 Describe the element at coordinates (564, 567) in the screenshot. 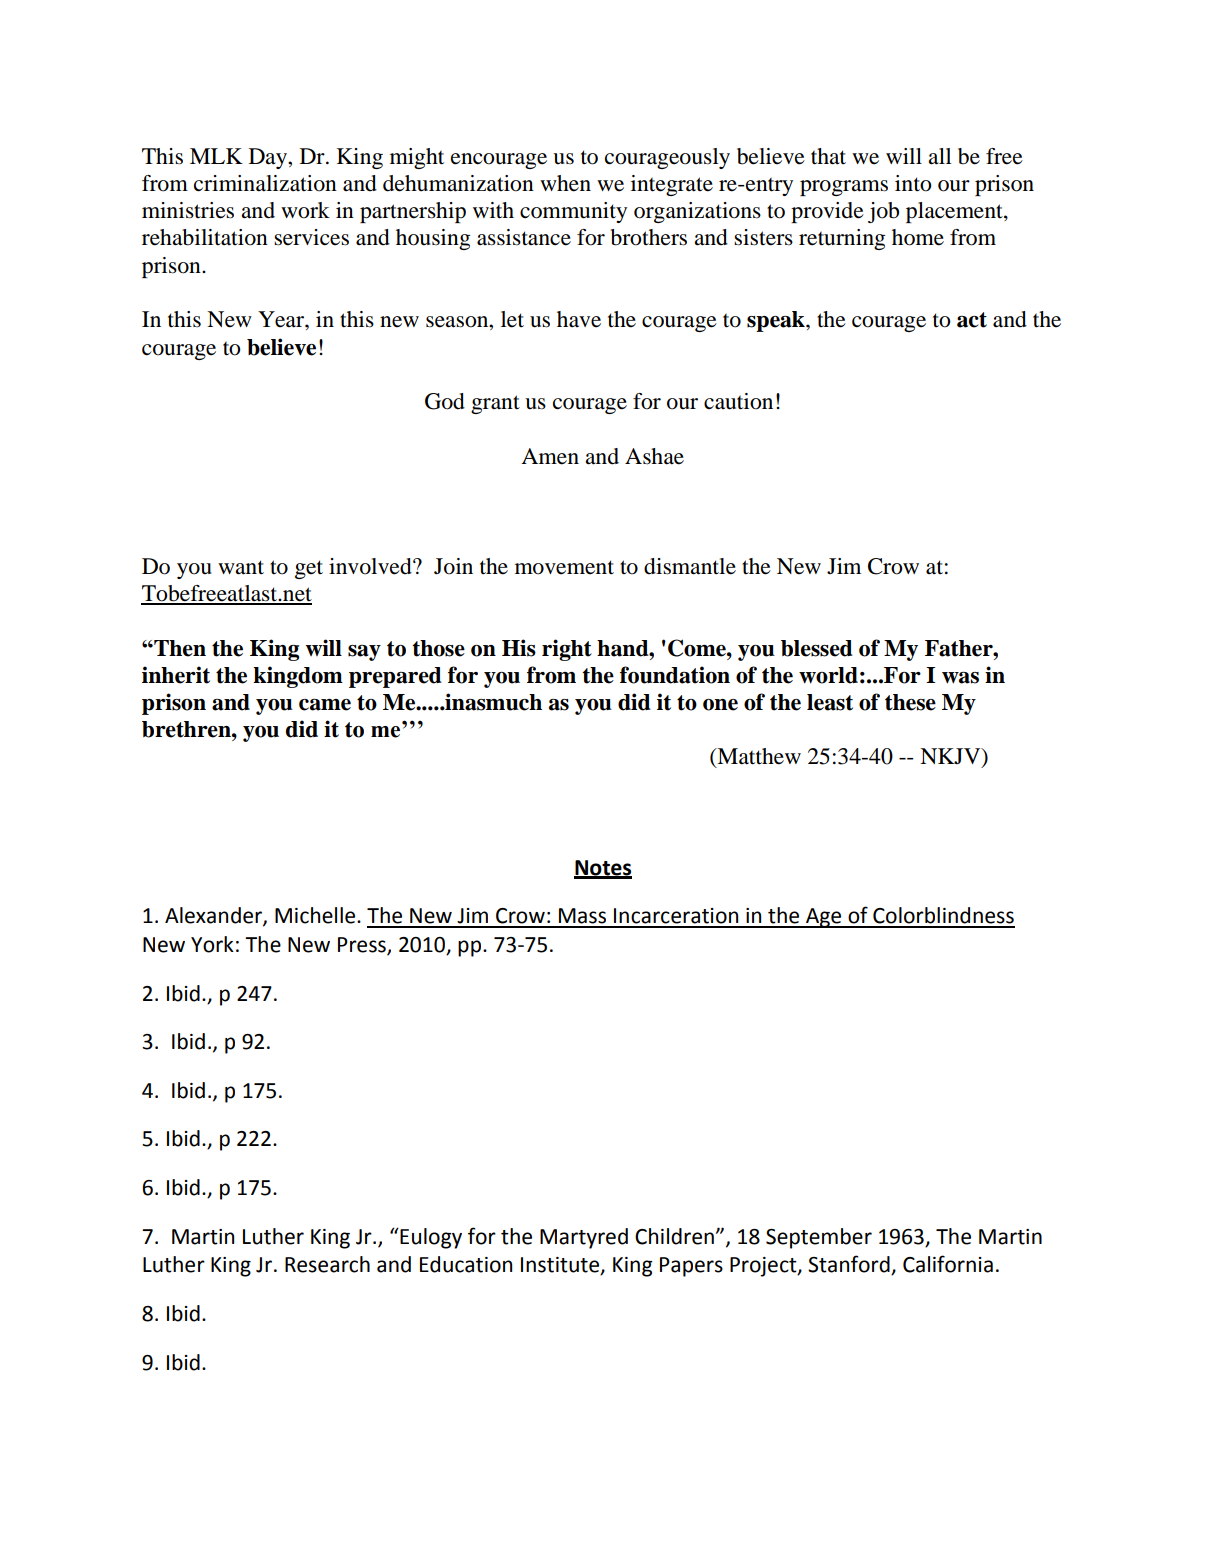

I see `movement` at that location.
